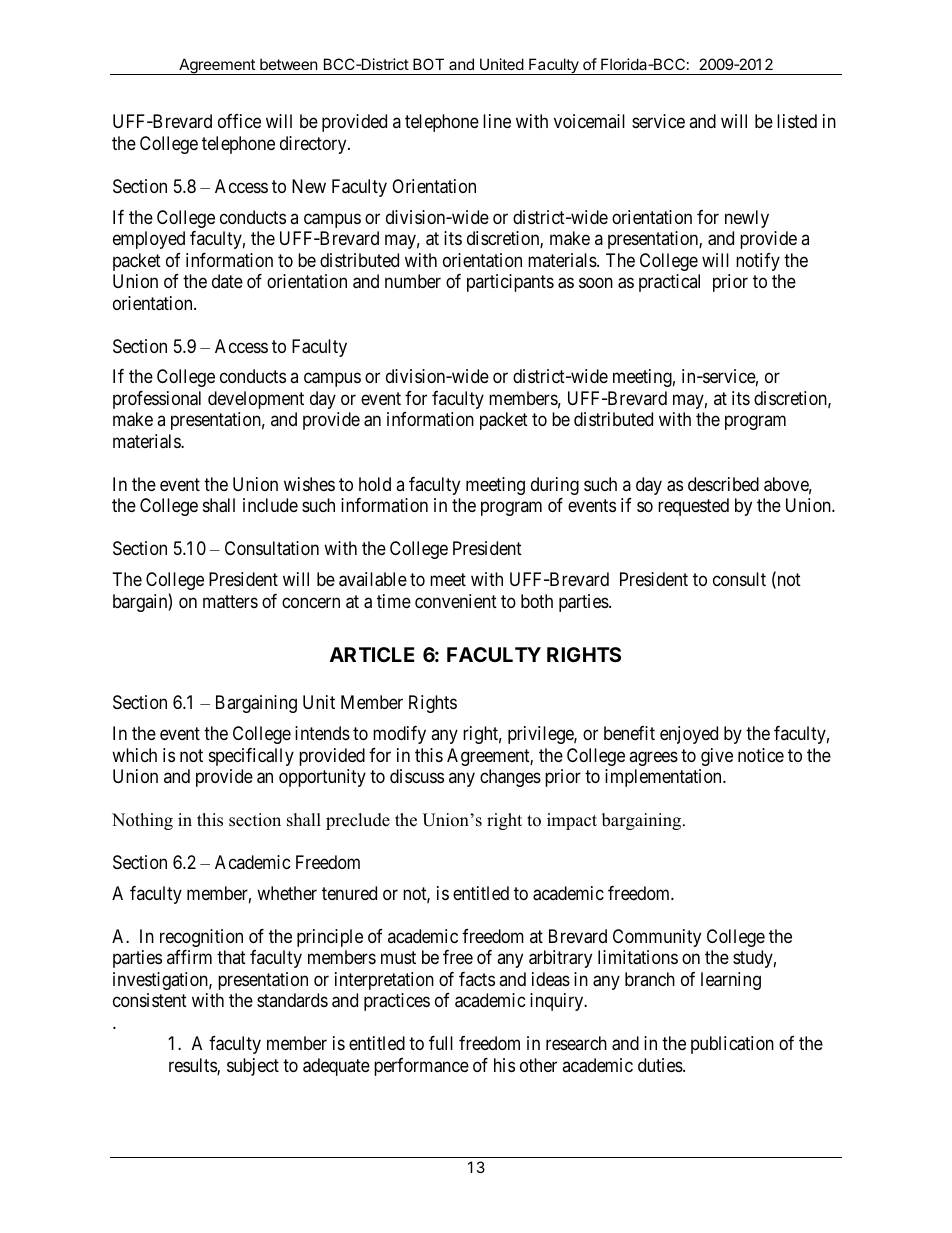 Image resolution: width=952 pixels, height=1233 pixels. What do you see at coordinates (256, 400) in the screenshot?
I see `development` at bounding box center [256, 400].
